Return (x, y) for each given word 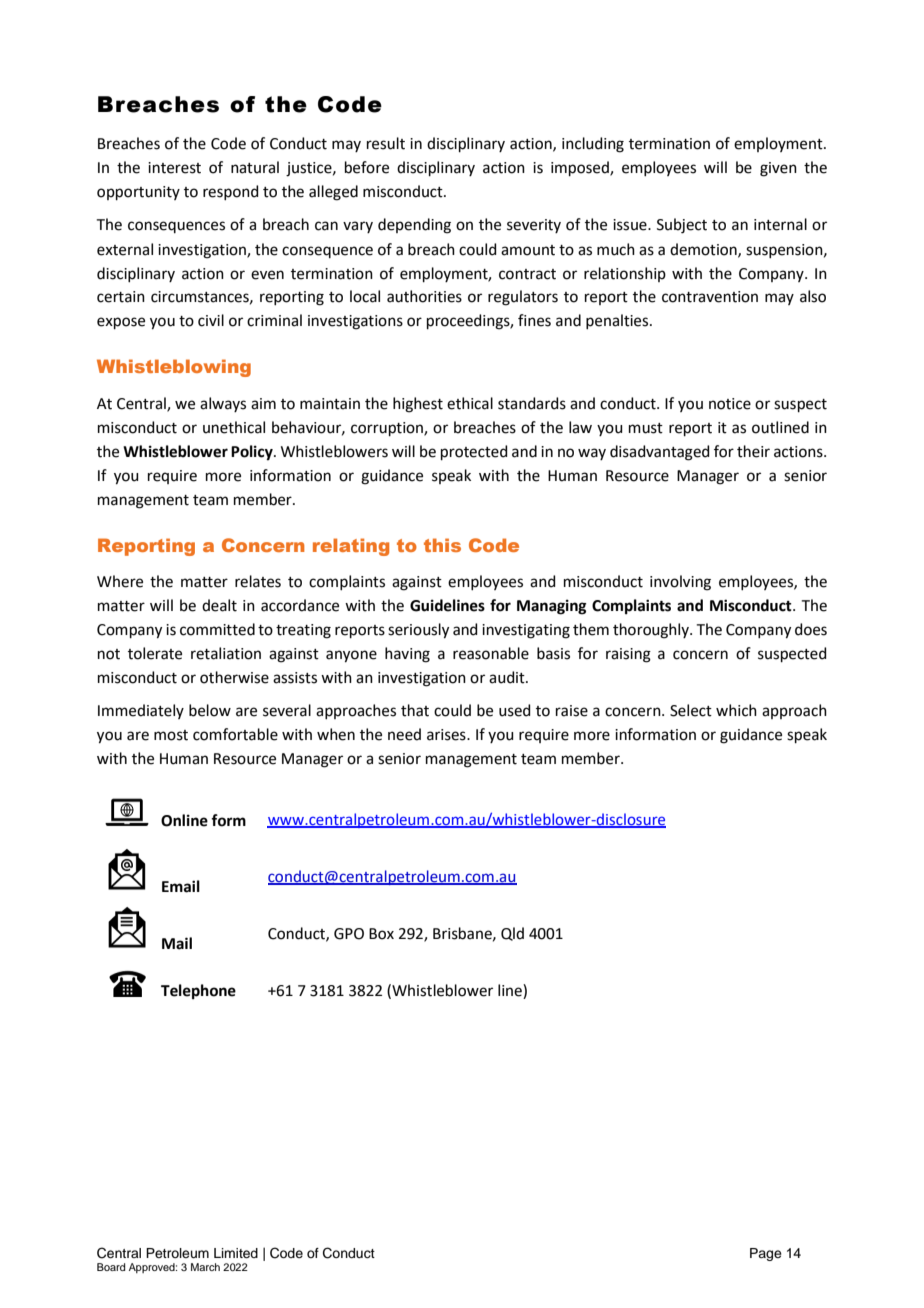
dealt (219, 605)
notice (730, 404)
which (736, 710)
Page (766, 1254)
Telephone (198, 992)
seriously (418, 631)
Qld (512, 934)
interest (174, 168)
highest (418, 405)
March (205, 1267)
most (171, 735)
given (778, 169)
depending (414, 226)
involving (680, 583)
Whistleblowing (174, 368)
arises (447, 735)
